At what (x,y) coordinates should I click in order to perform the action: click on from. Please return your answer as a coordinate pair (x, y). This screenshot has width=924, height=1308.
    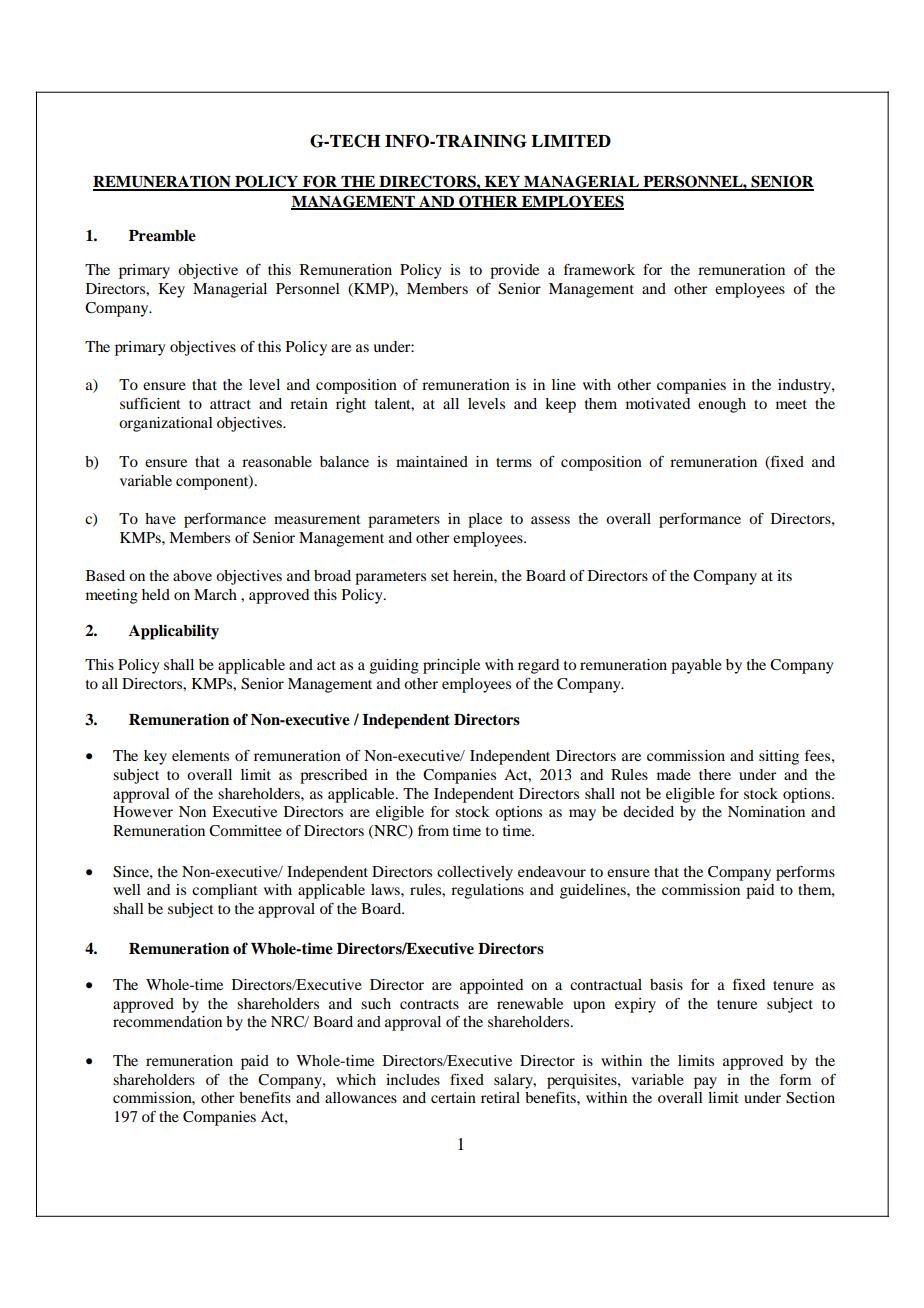
    Looking at the image, I should click on (433, 830).
